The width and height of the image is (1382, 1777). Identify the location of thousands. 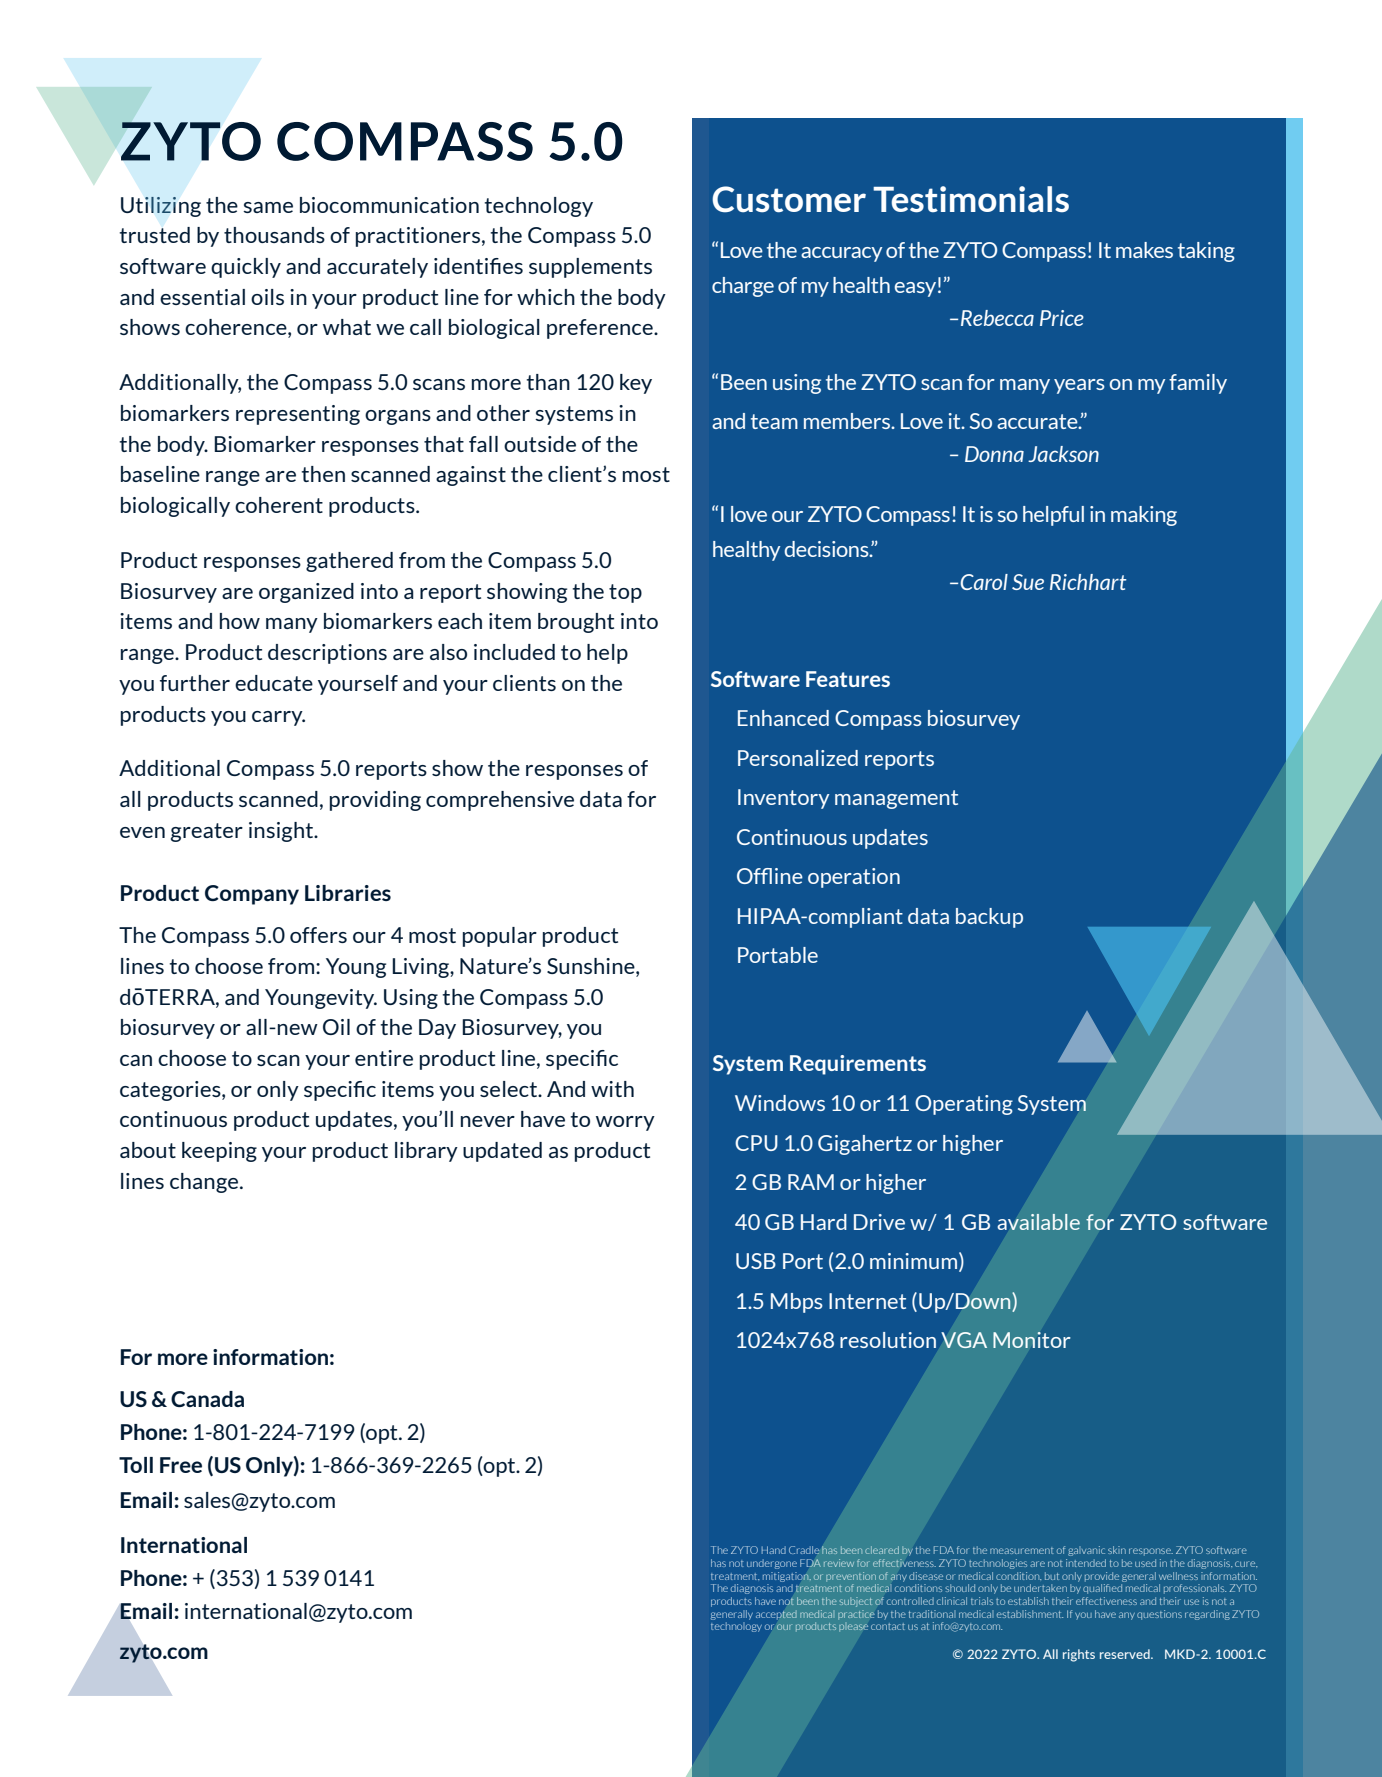
(274, 235).
